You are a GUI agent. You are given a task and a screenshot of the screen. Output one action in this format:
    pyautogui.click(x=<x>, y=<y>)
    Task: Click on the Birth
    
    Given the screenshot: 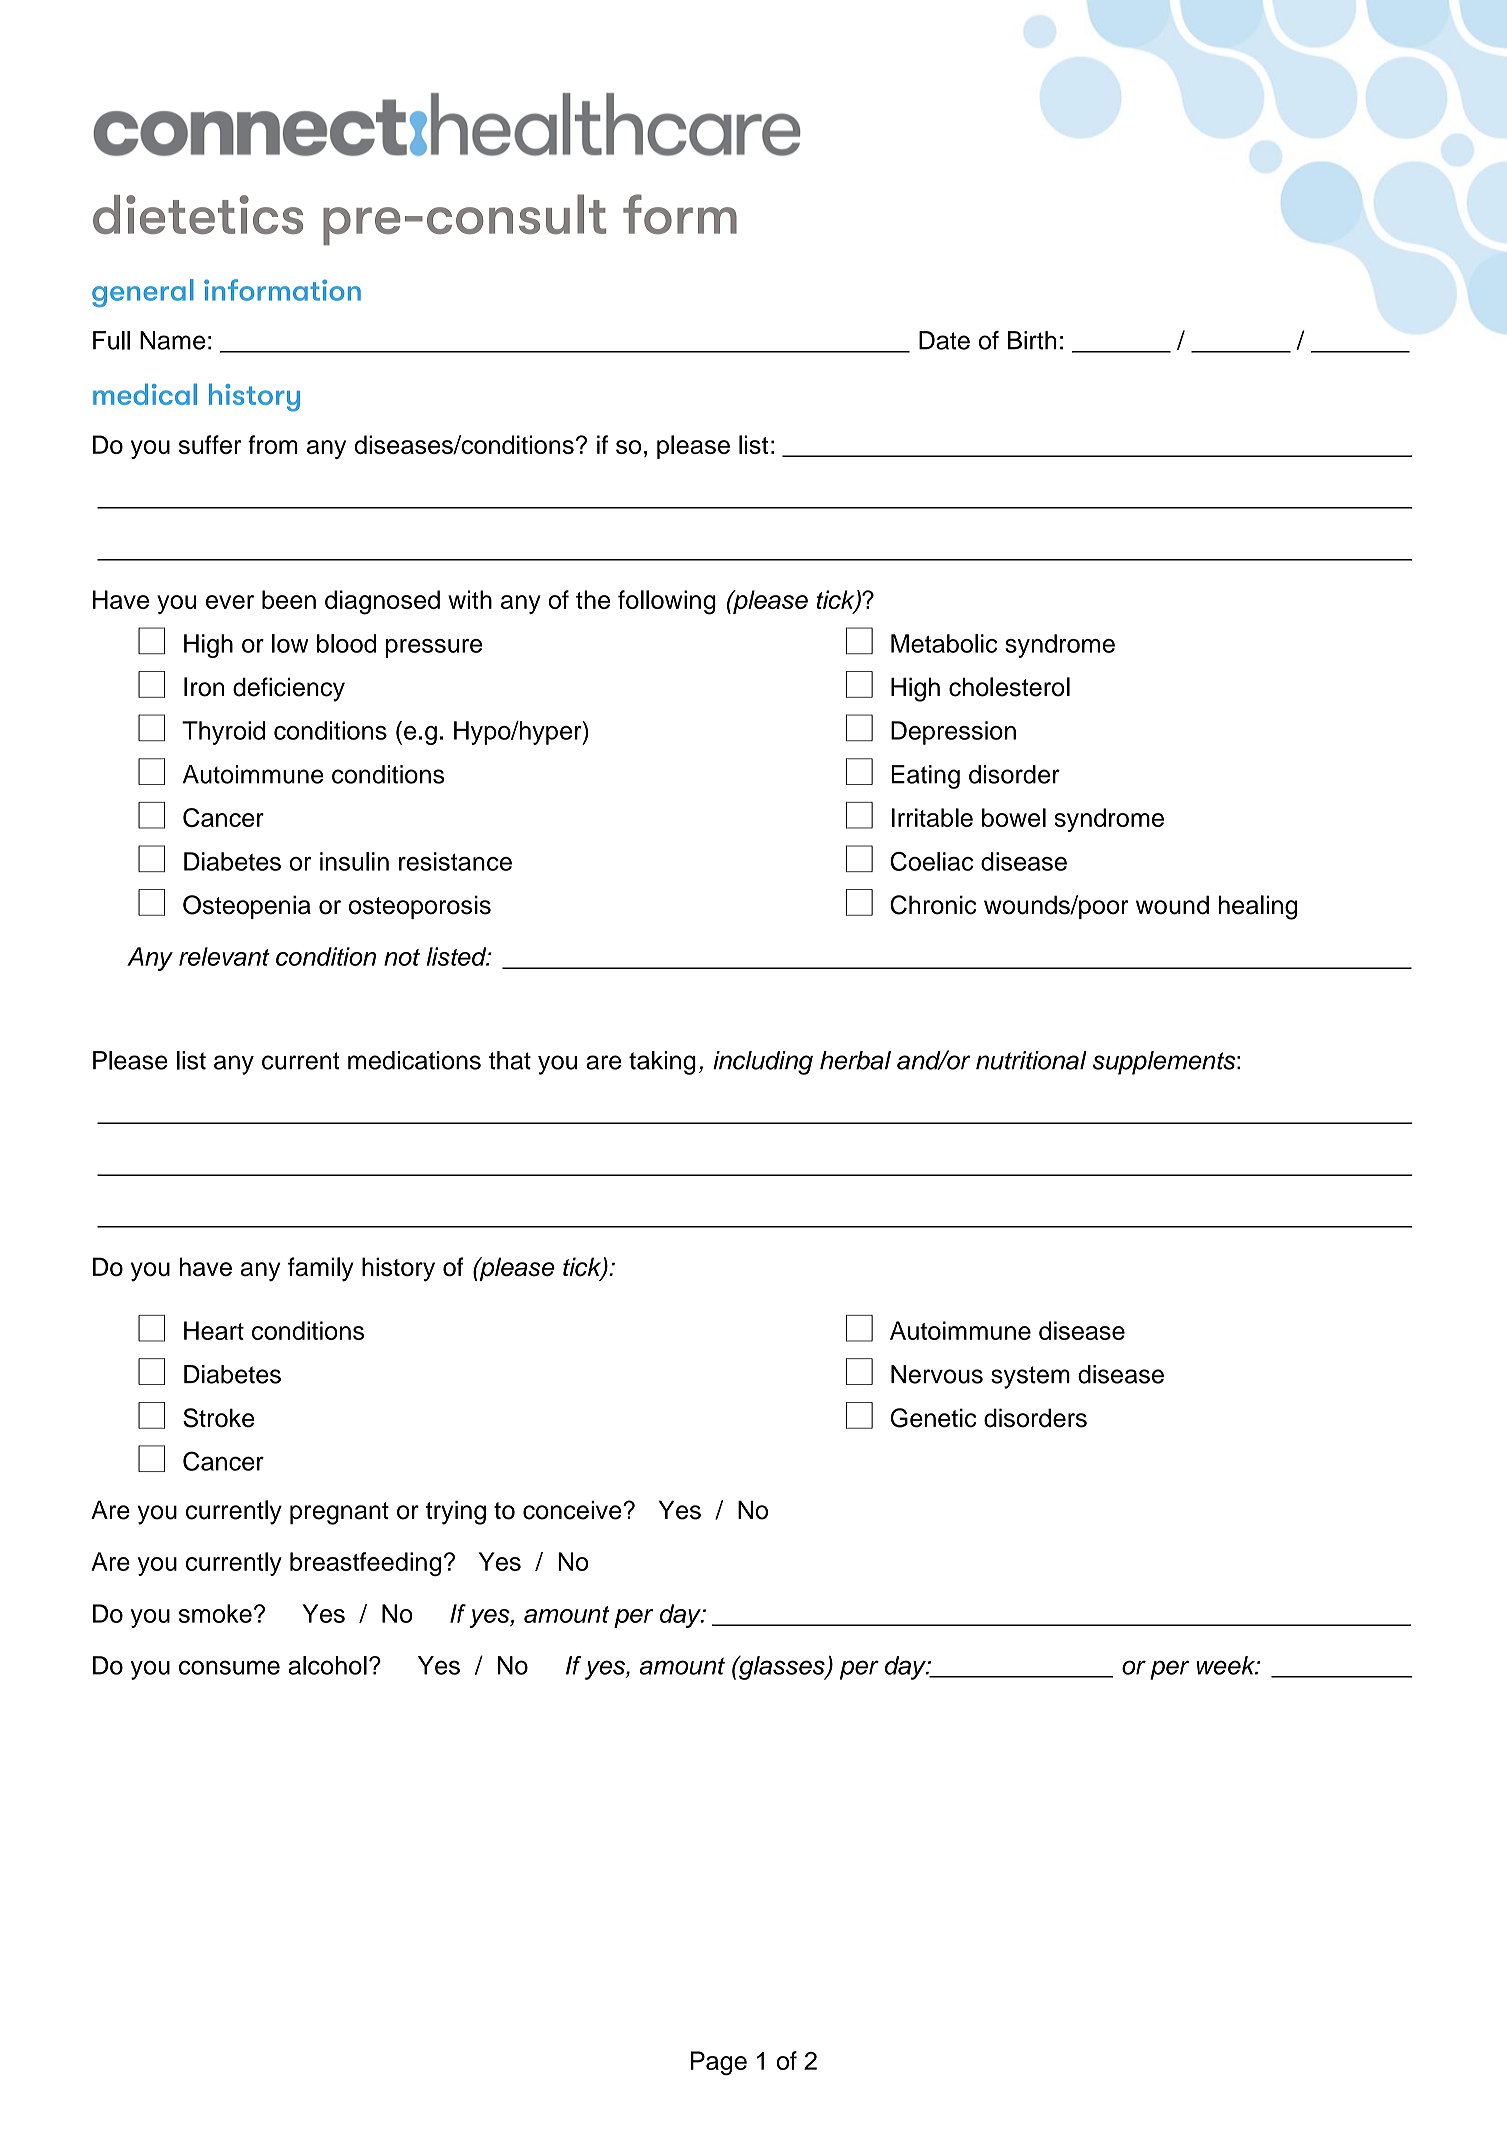 What is the action you would take?
    pyautogui.click(x=1032, y=340)
